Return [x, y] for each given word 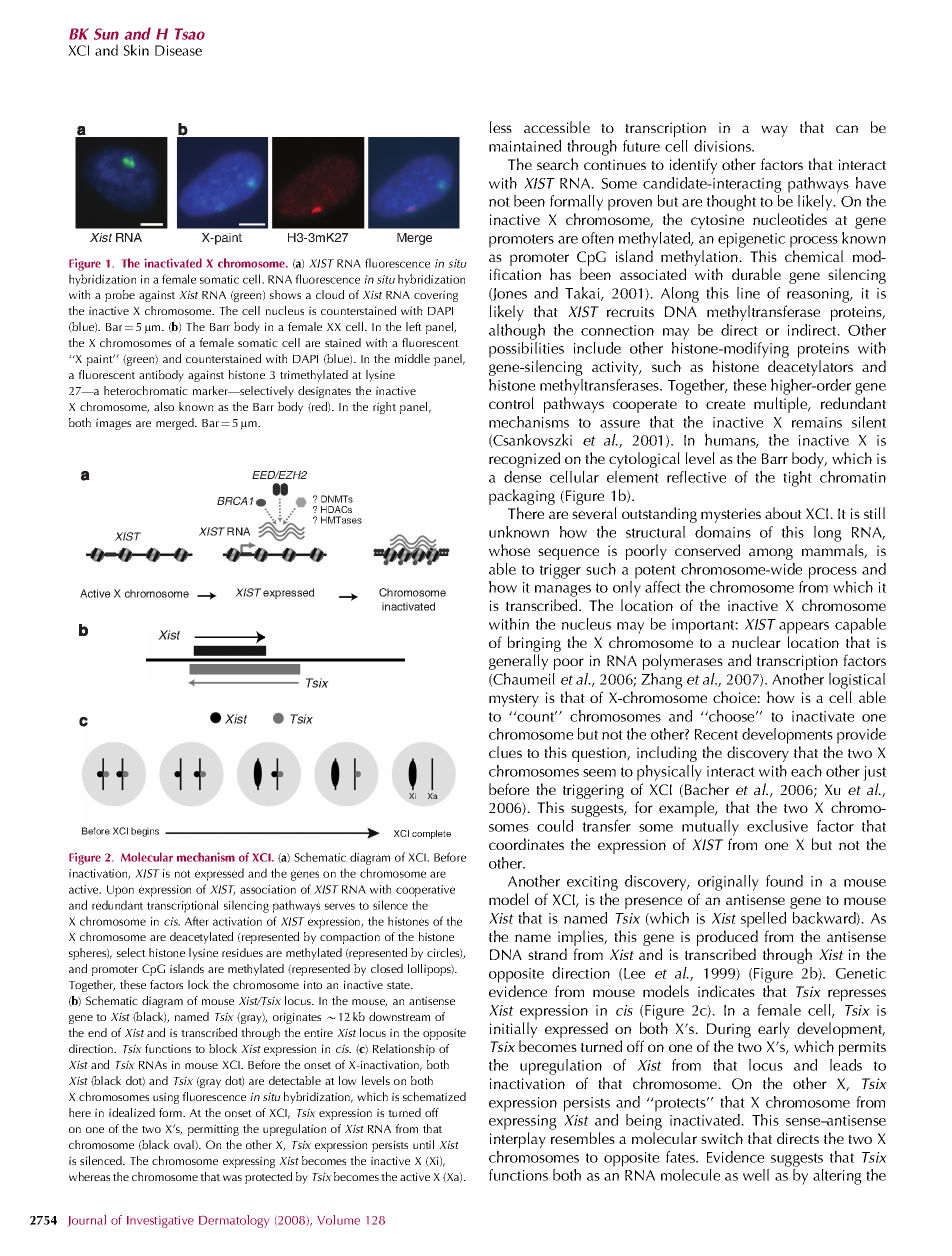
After [197, 921]
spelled [763, 920]
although [517, 332]
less [501, 127]
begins [145, 832]
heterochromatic [146, 390]
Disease [178, 50]
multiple [782, 405]
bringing [534, 645]
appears [804, 628]
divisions [723, 146]
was [232, 1178]
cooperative [425, 891]
